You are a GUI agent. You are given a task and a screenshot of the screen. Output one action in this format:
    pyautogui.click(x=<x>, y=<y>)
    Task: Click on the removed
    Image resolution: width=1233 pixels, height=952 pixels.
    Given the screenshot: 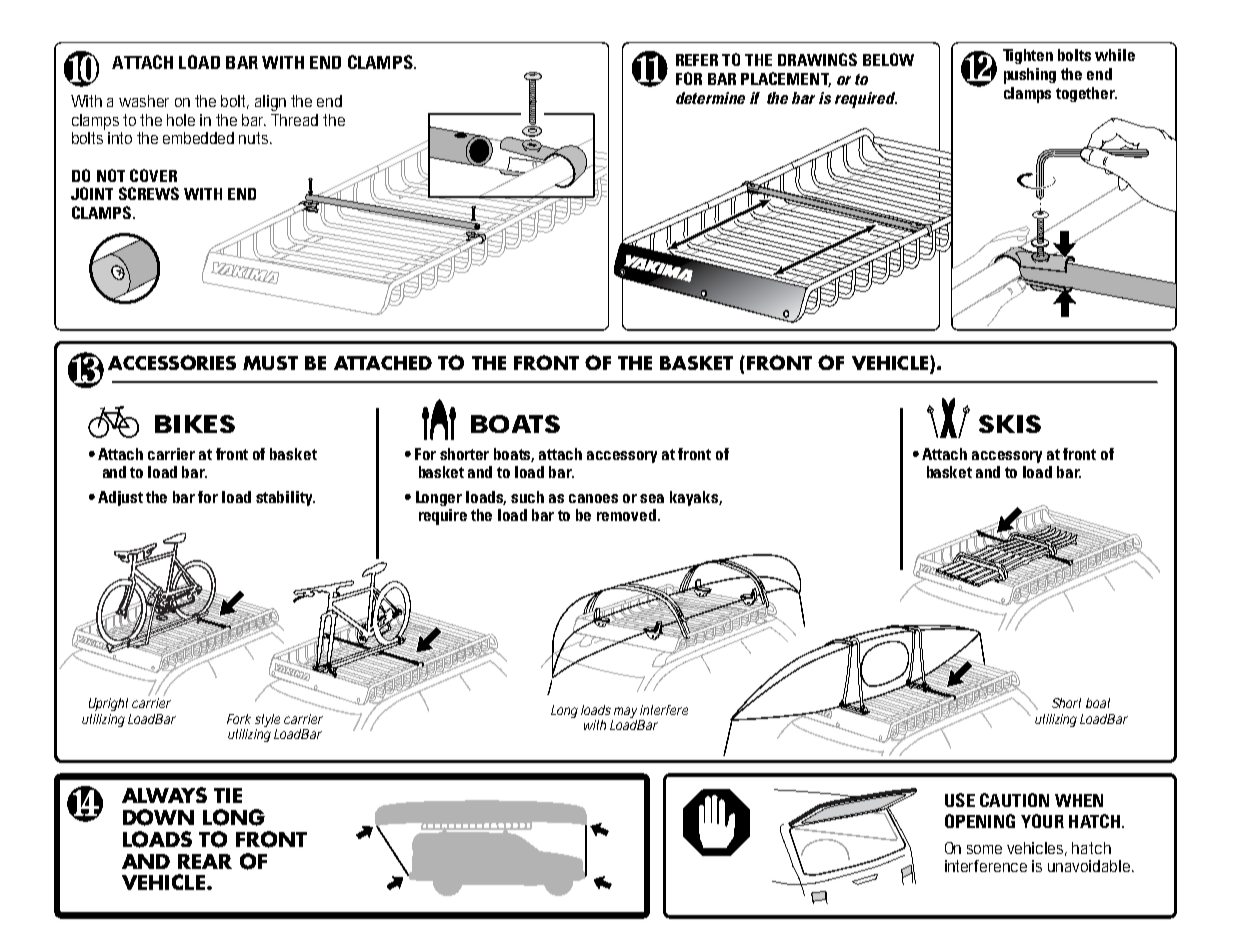 What is the action you would take?
    pyautogui.click(x=626, y=515)
